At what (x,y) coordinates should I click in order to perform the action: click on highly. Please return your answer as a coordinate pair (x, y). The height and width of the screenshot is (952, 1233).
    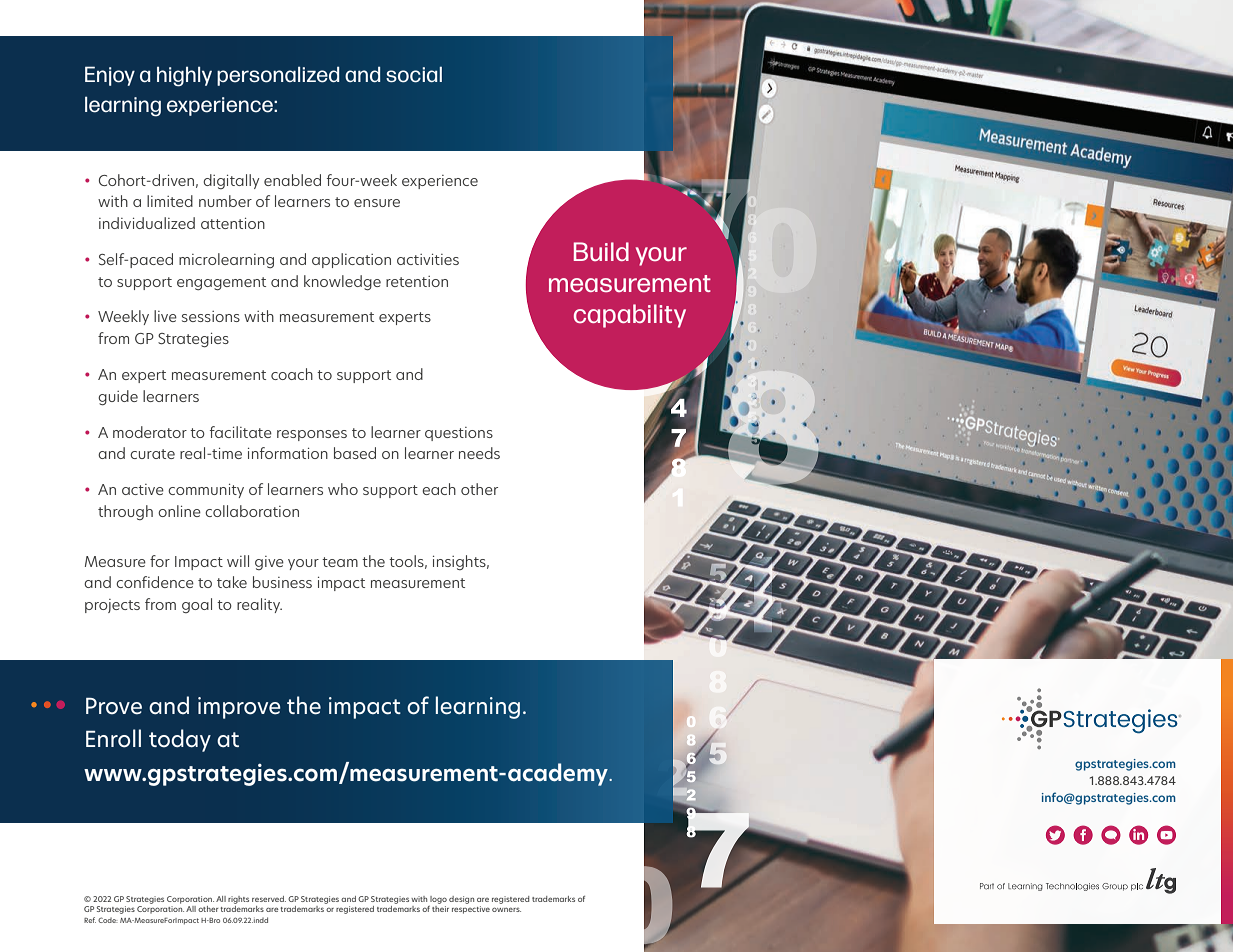
    Looking at the image, I should click on (184, 76).
